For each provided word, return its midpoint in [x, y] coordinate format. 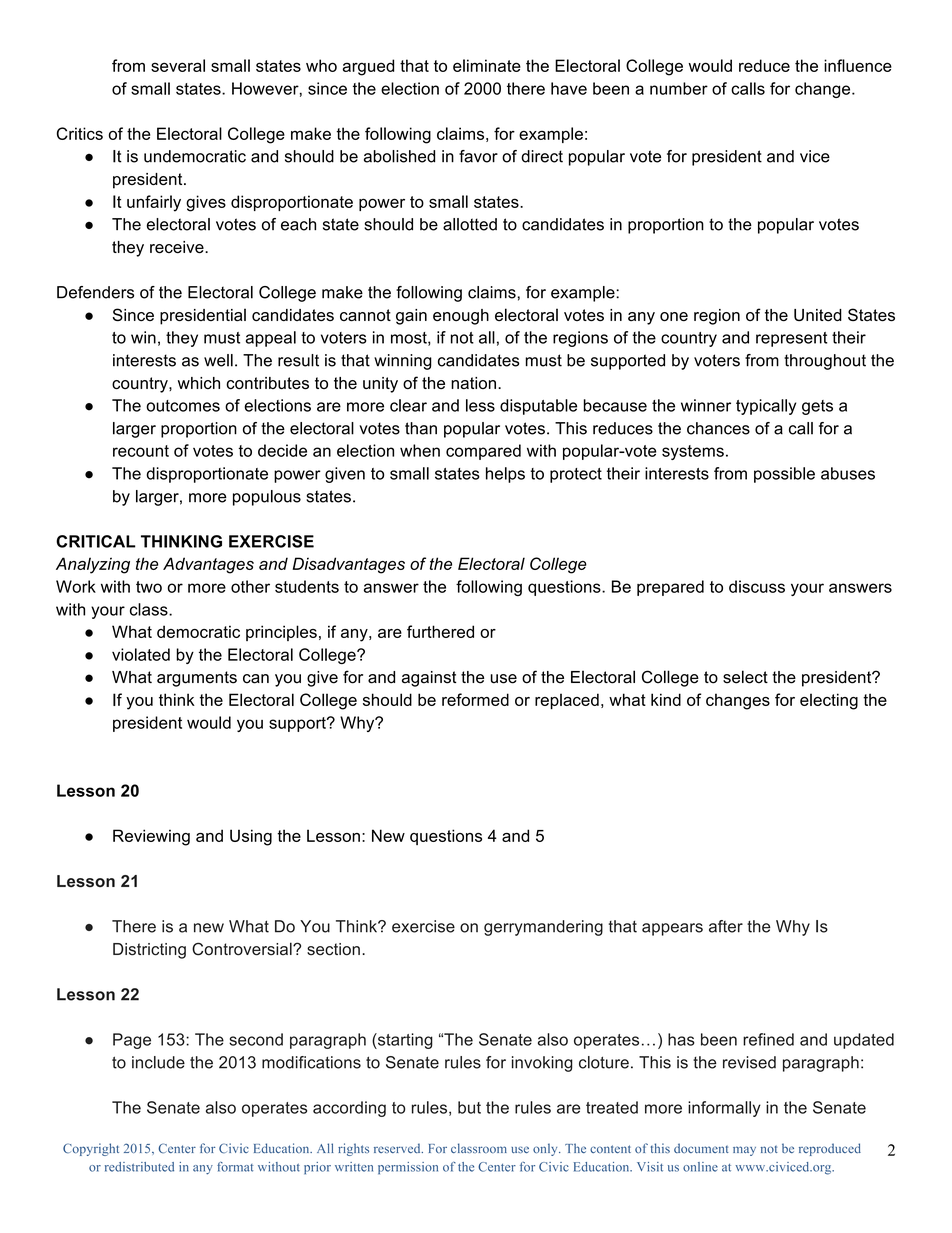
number [679, 88]
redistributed [139, 1167]
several [178, 65]
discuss [757, 586]
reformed [475, 699]
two [149, 587]
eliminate [487, 65]
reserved [398, 1148]
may [744, 1151]
